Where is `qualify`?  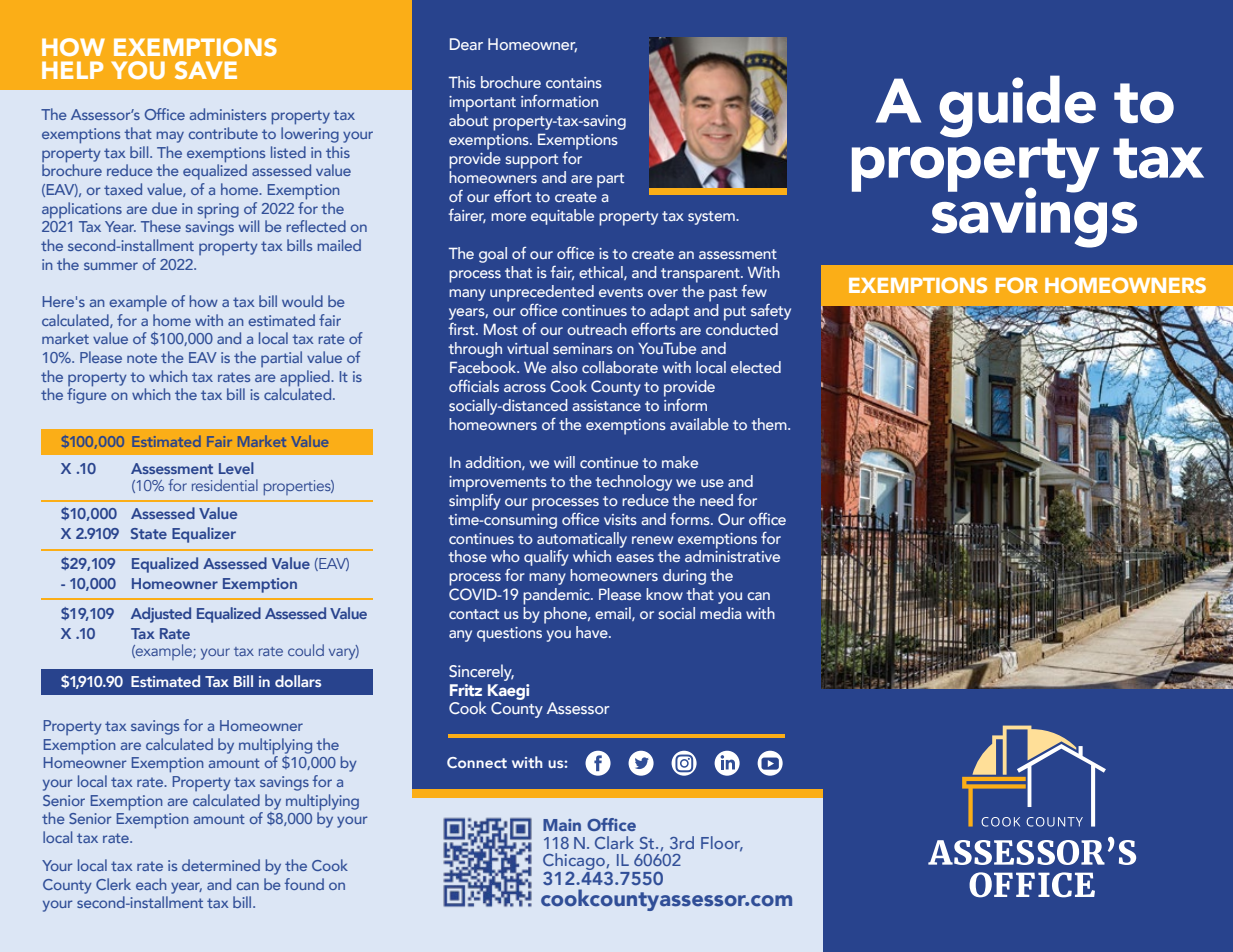
qualify is located at coordinates (546, 558).
